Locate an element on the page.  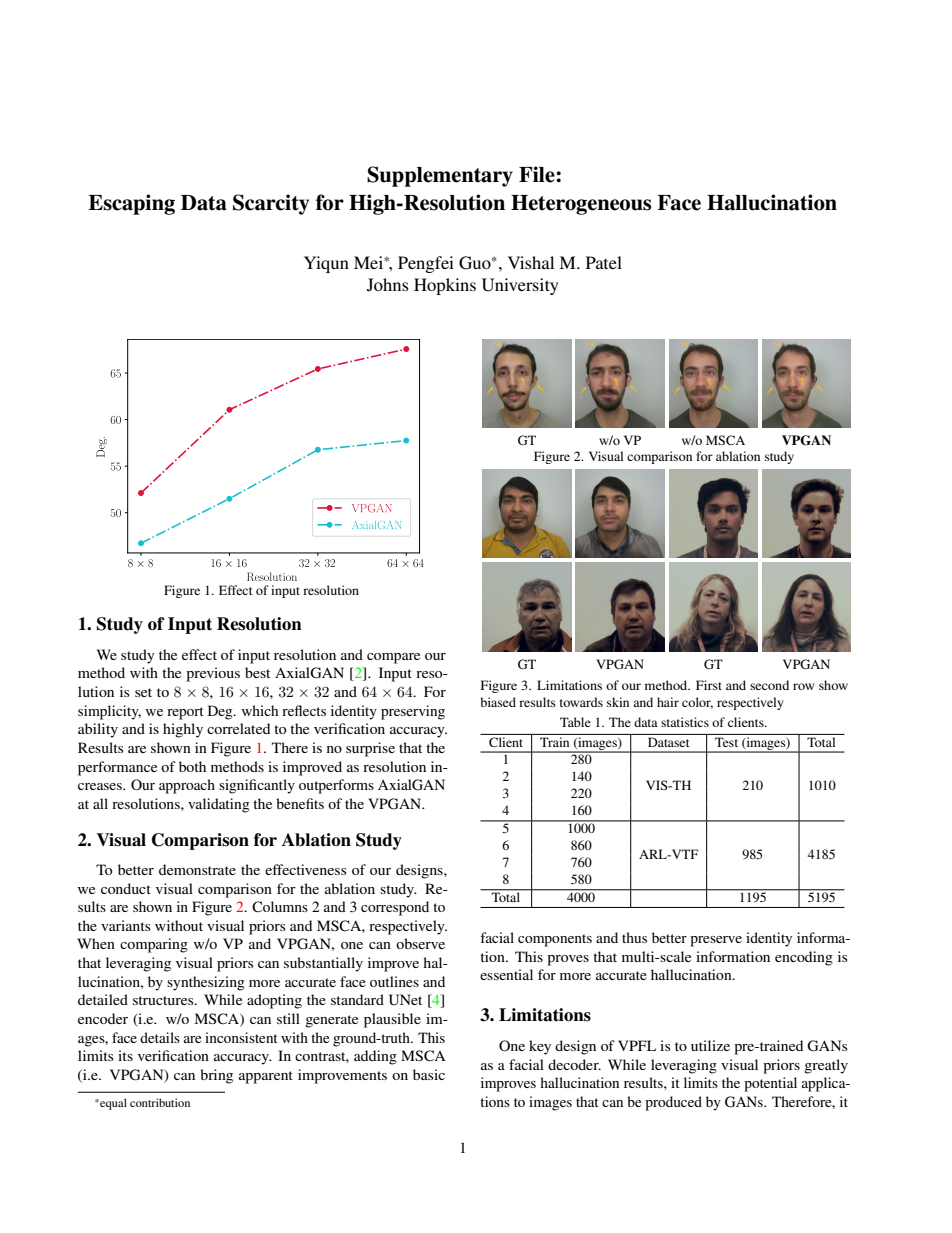
Heterogeneous is located at coordinates (581, 205).
